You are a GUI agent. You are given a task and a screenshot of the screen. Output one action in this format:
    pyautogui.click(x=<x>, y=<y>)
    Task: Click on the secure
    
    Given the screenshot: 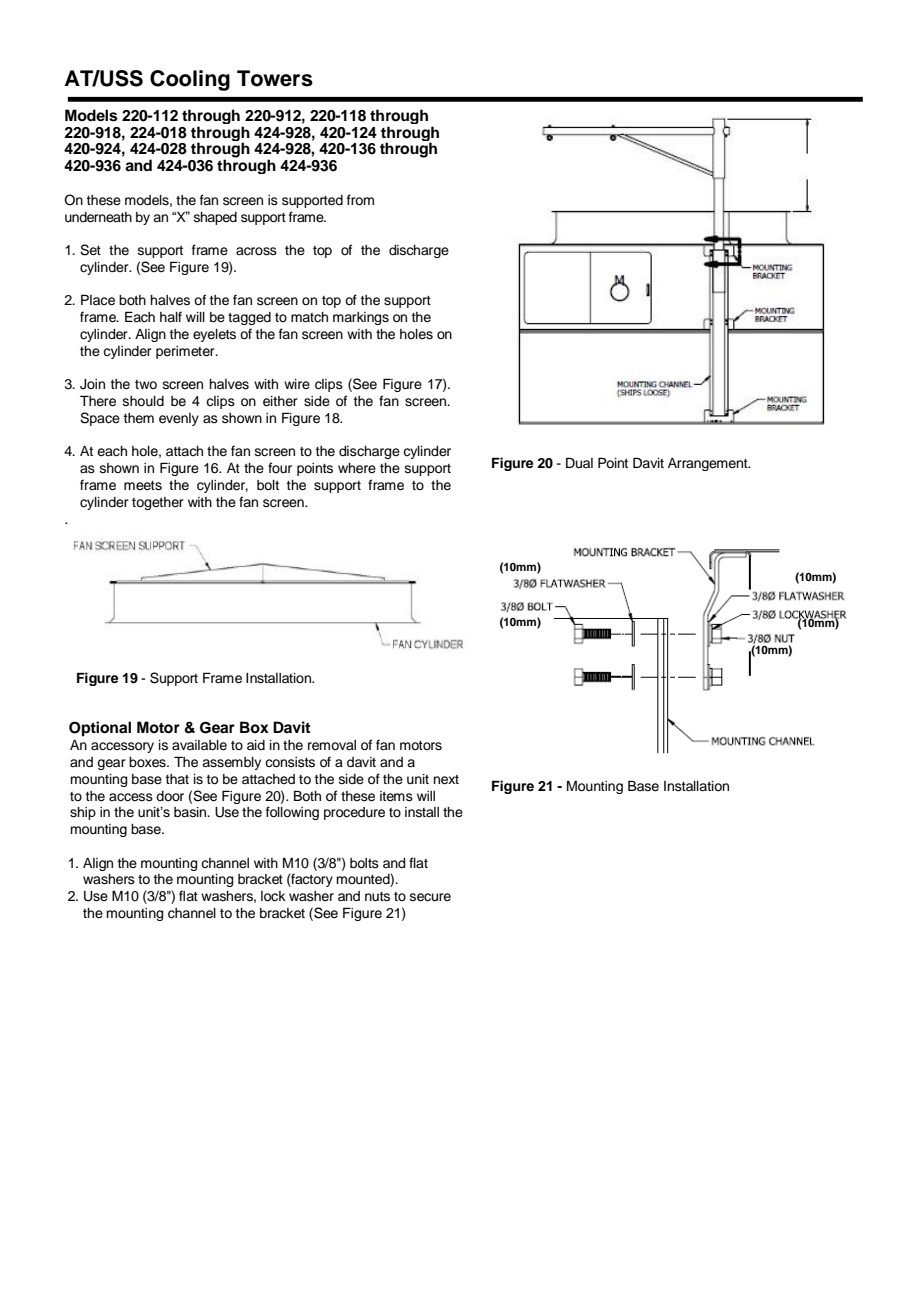 What is the action you would take?
    pyautogui.click(x=430, y=897)
